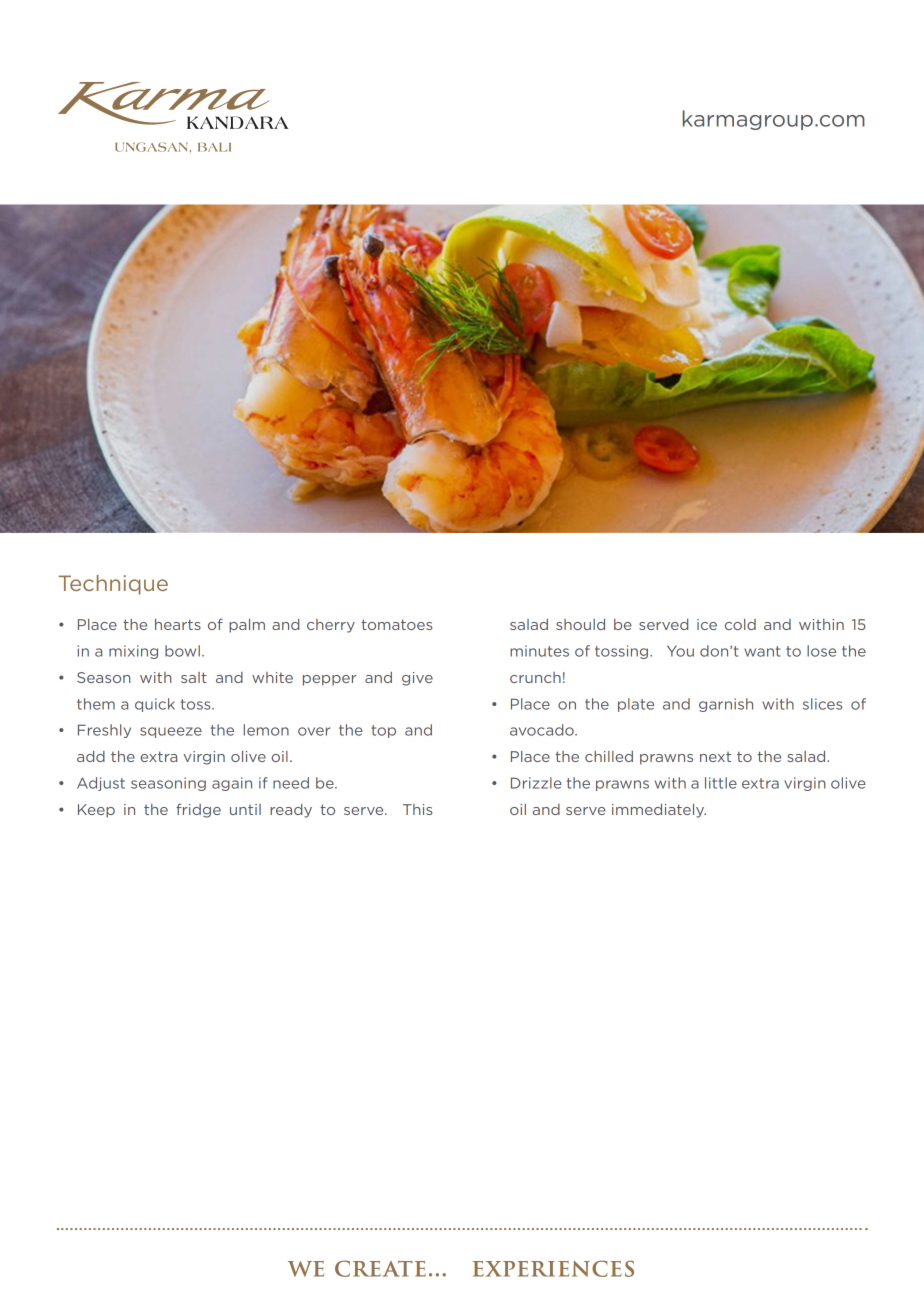 The height and width of the document is (1311, 924). I want to click on immediately, so click(659, 811).
